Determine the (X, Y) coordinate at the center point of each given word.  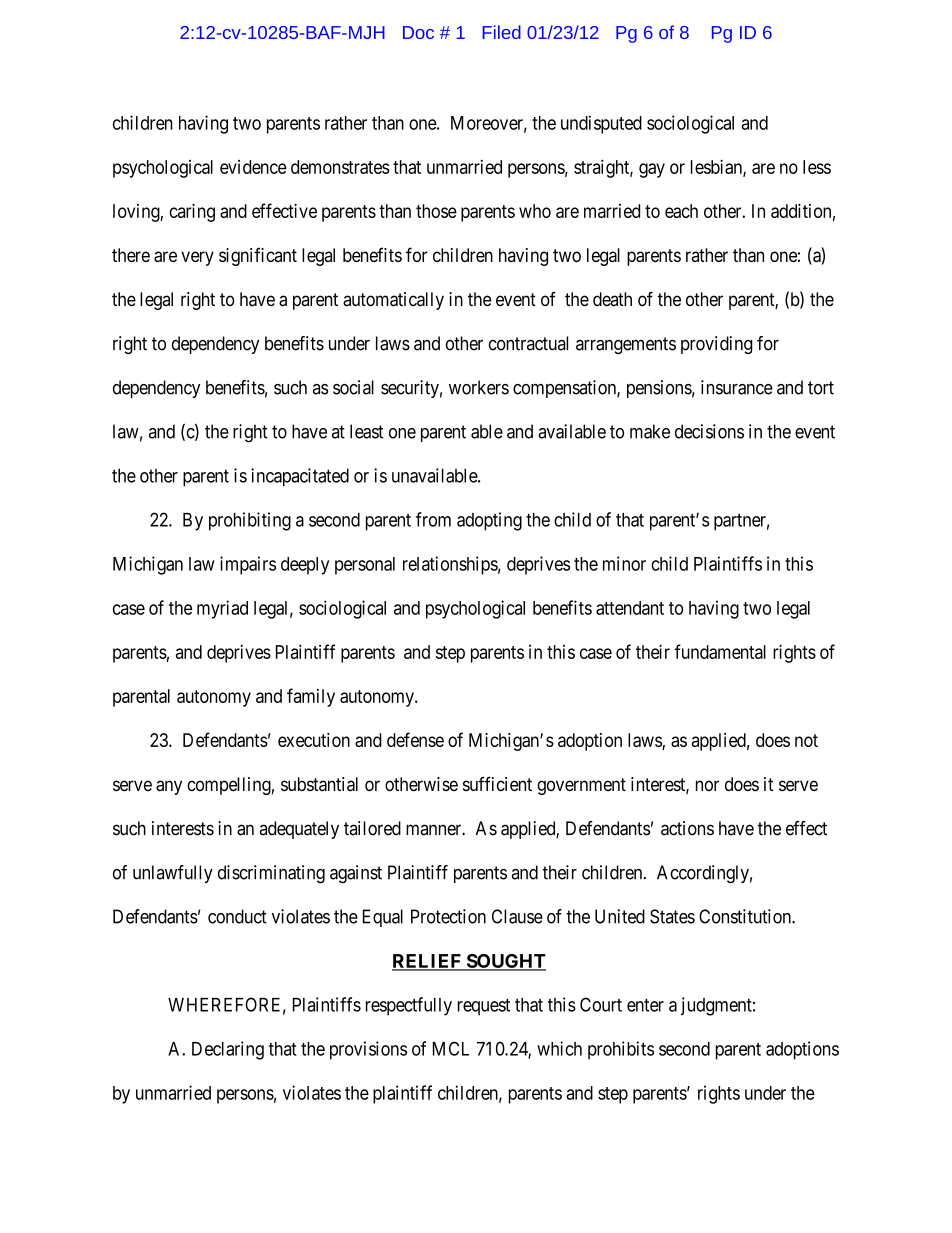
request (484, 1007)
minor (624, 563)
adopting (489, 521)
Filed (502, 32)
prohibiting (250, 521)
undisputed (601, 124)
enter (645, 1005)
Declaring (228, 1050)
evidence (253, 167)
